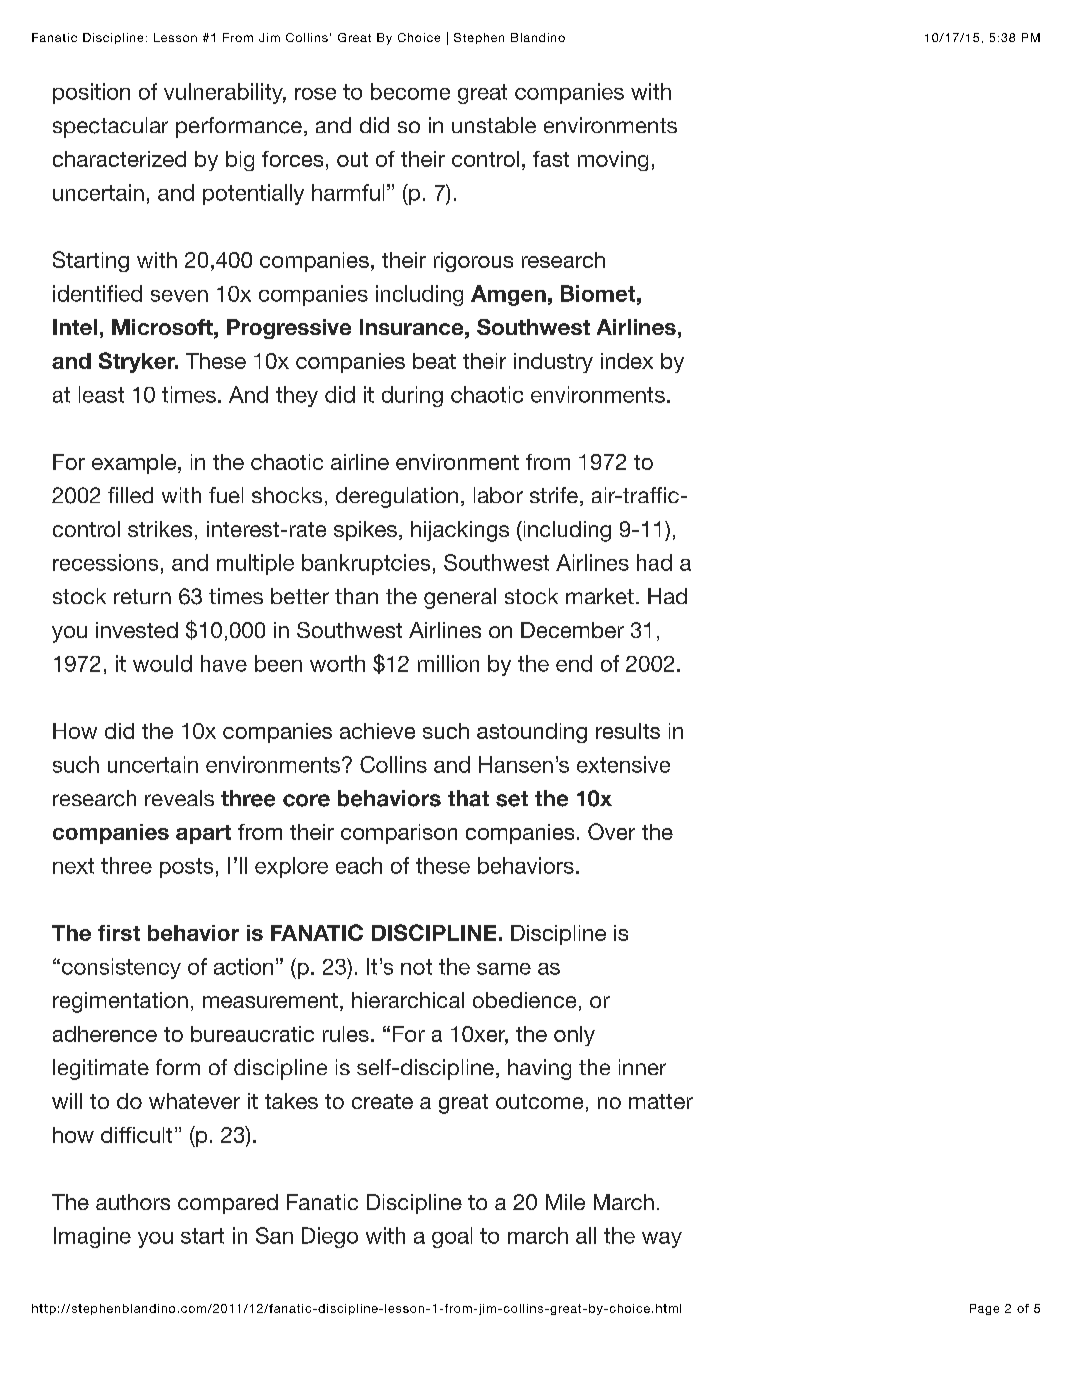 Image resolution: width=1073 pixels, height=1388 pixels. Describe the element at coordinates (162, 663) in the page. I see `would` at that location.
